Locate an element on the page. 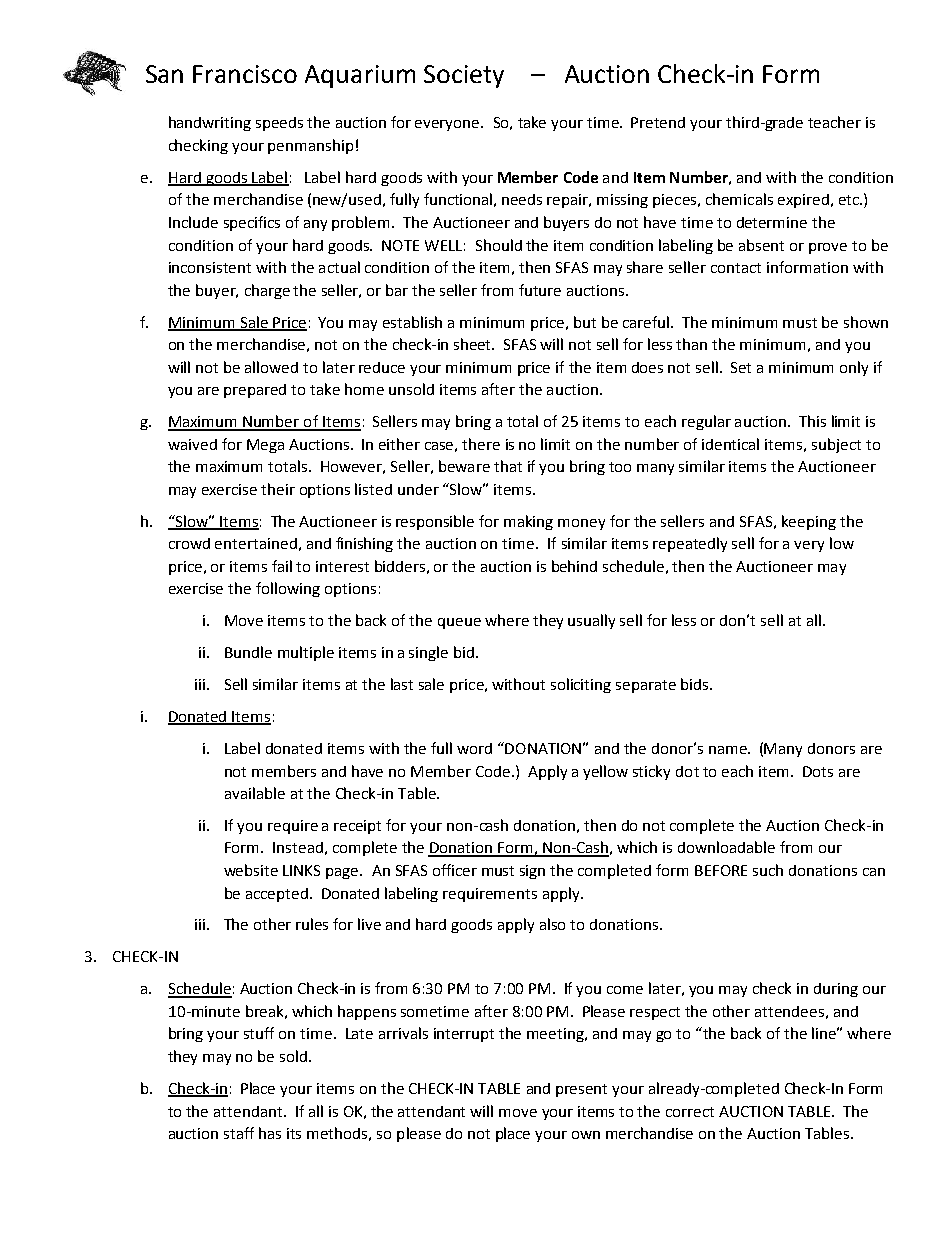  following is located at coordinates (288, 589).
